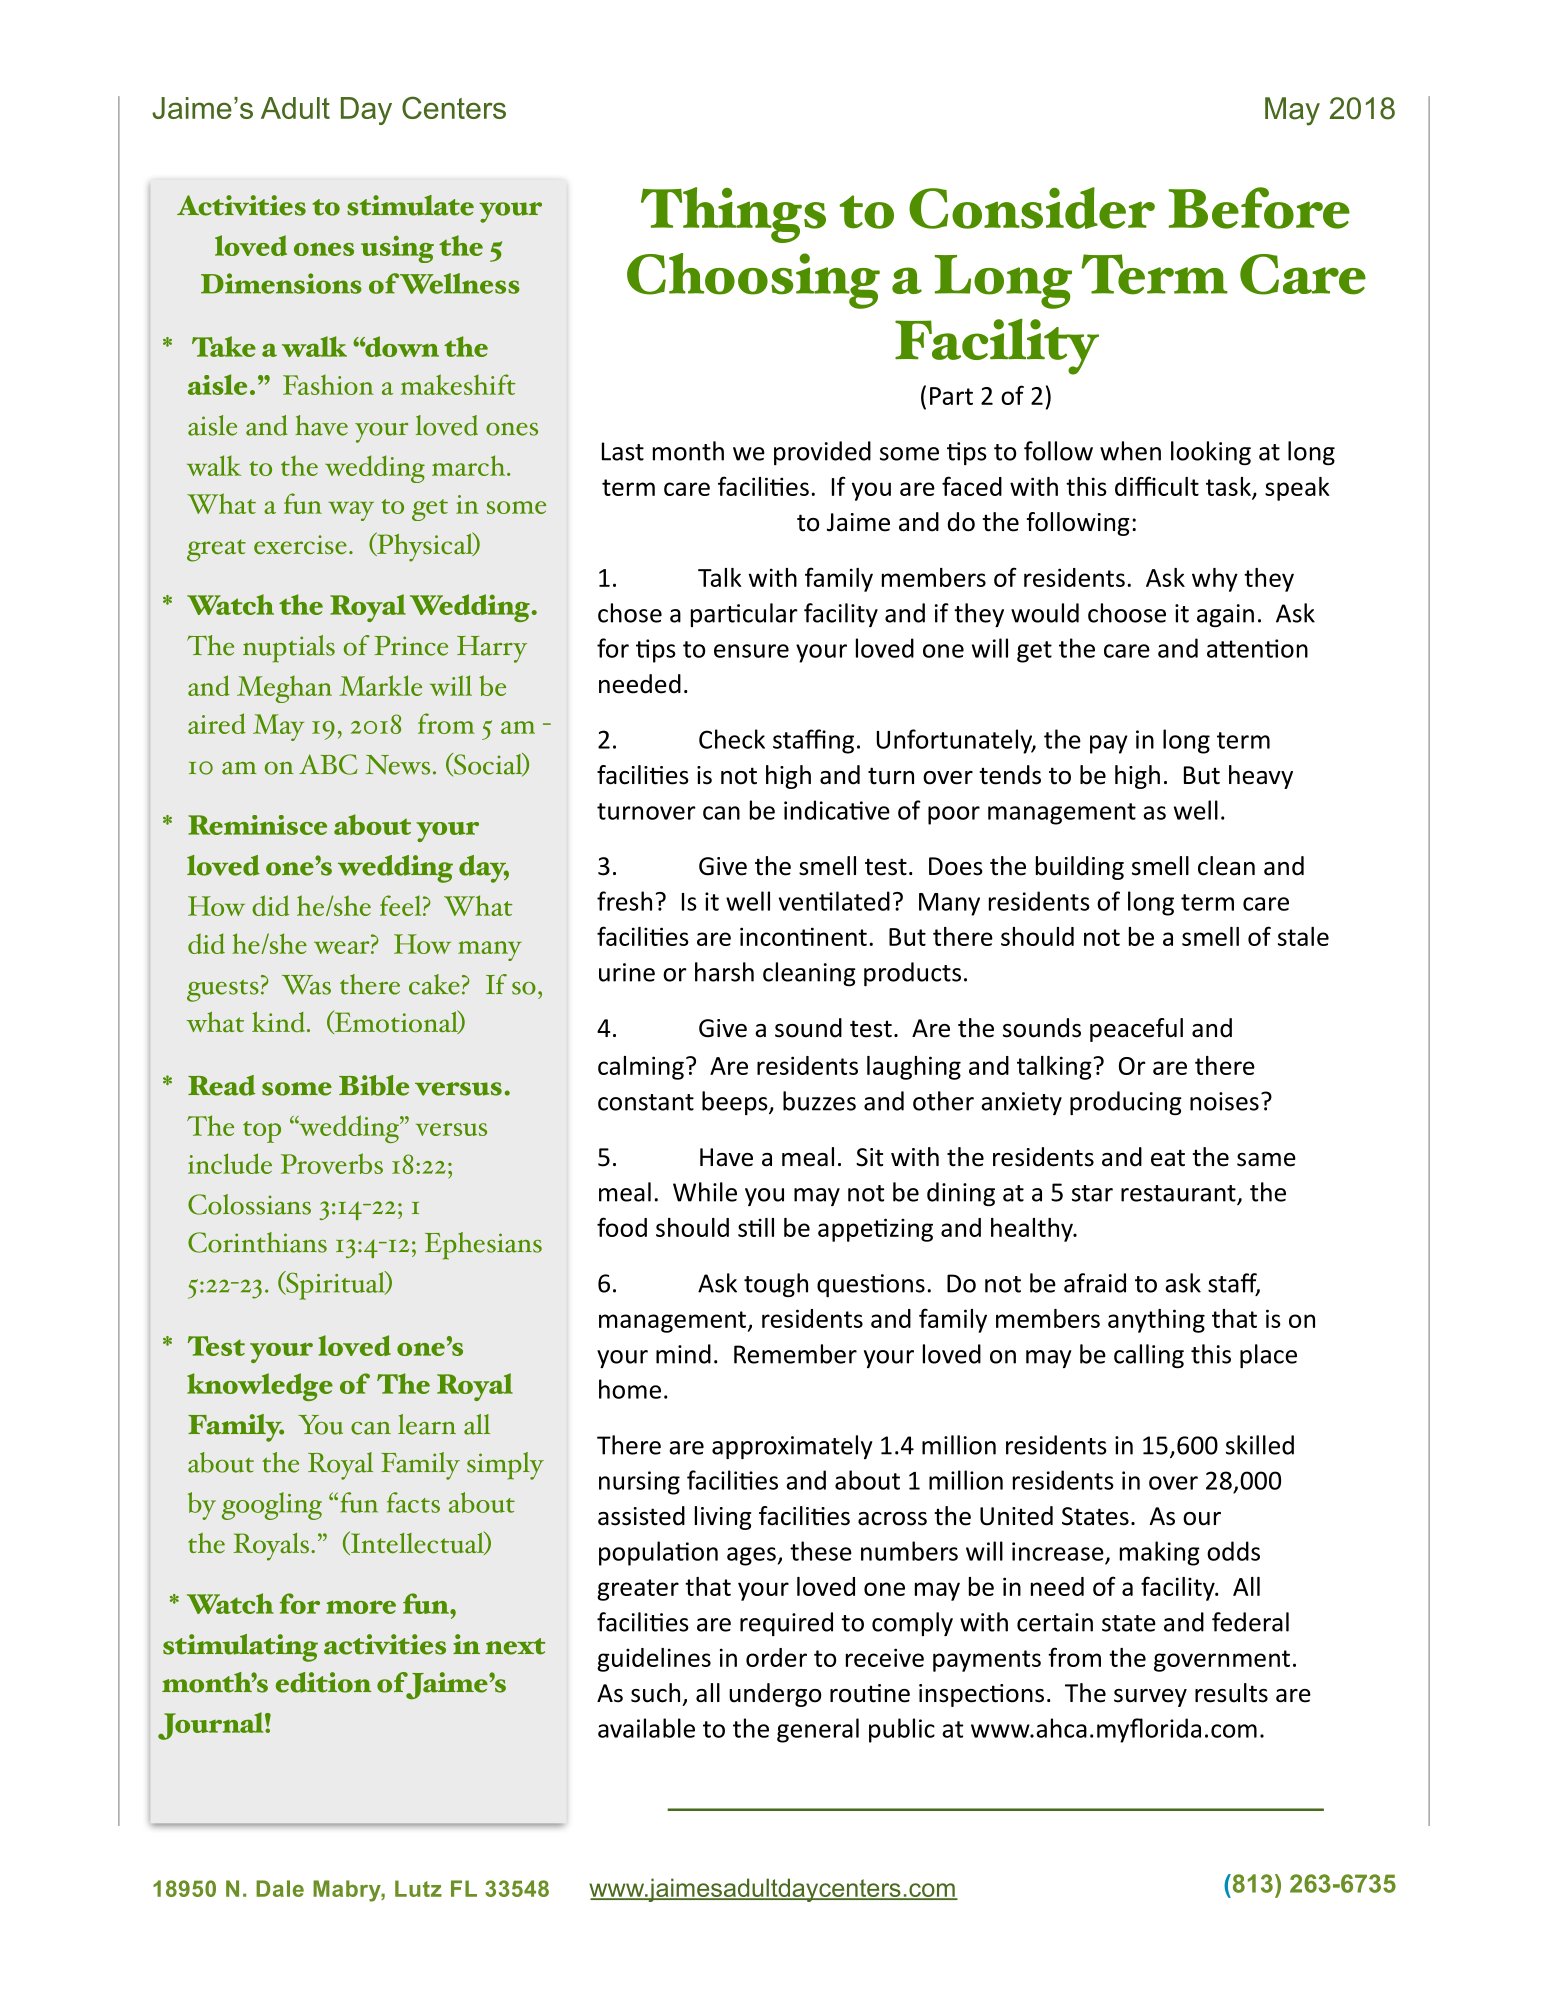 The width and height of the image is (1548, 2003). What do you see at coordinates (1259, 208) in the image?
I see `Before` at bounding box center [1259, 208].
